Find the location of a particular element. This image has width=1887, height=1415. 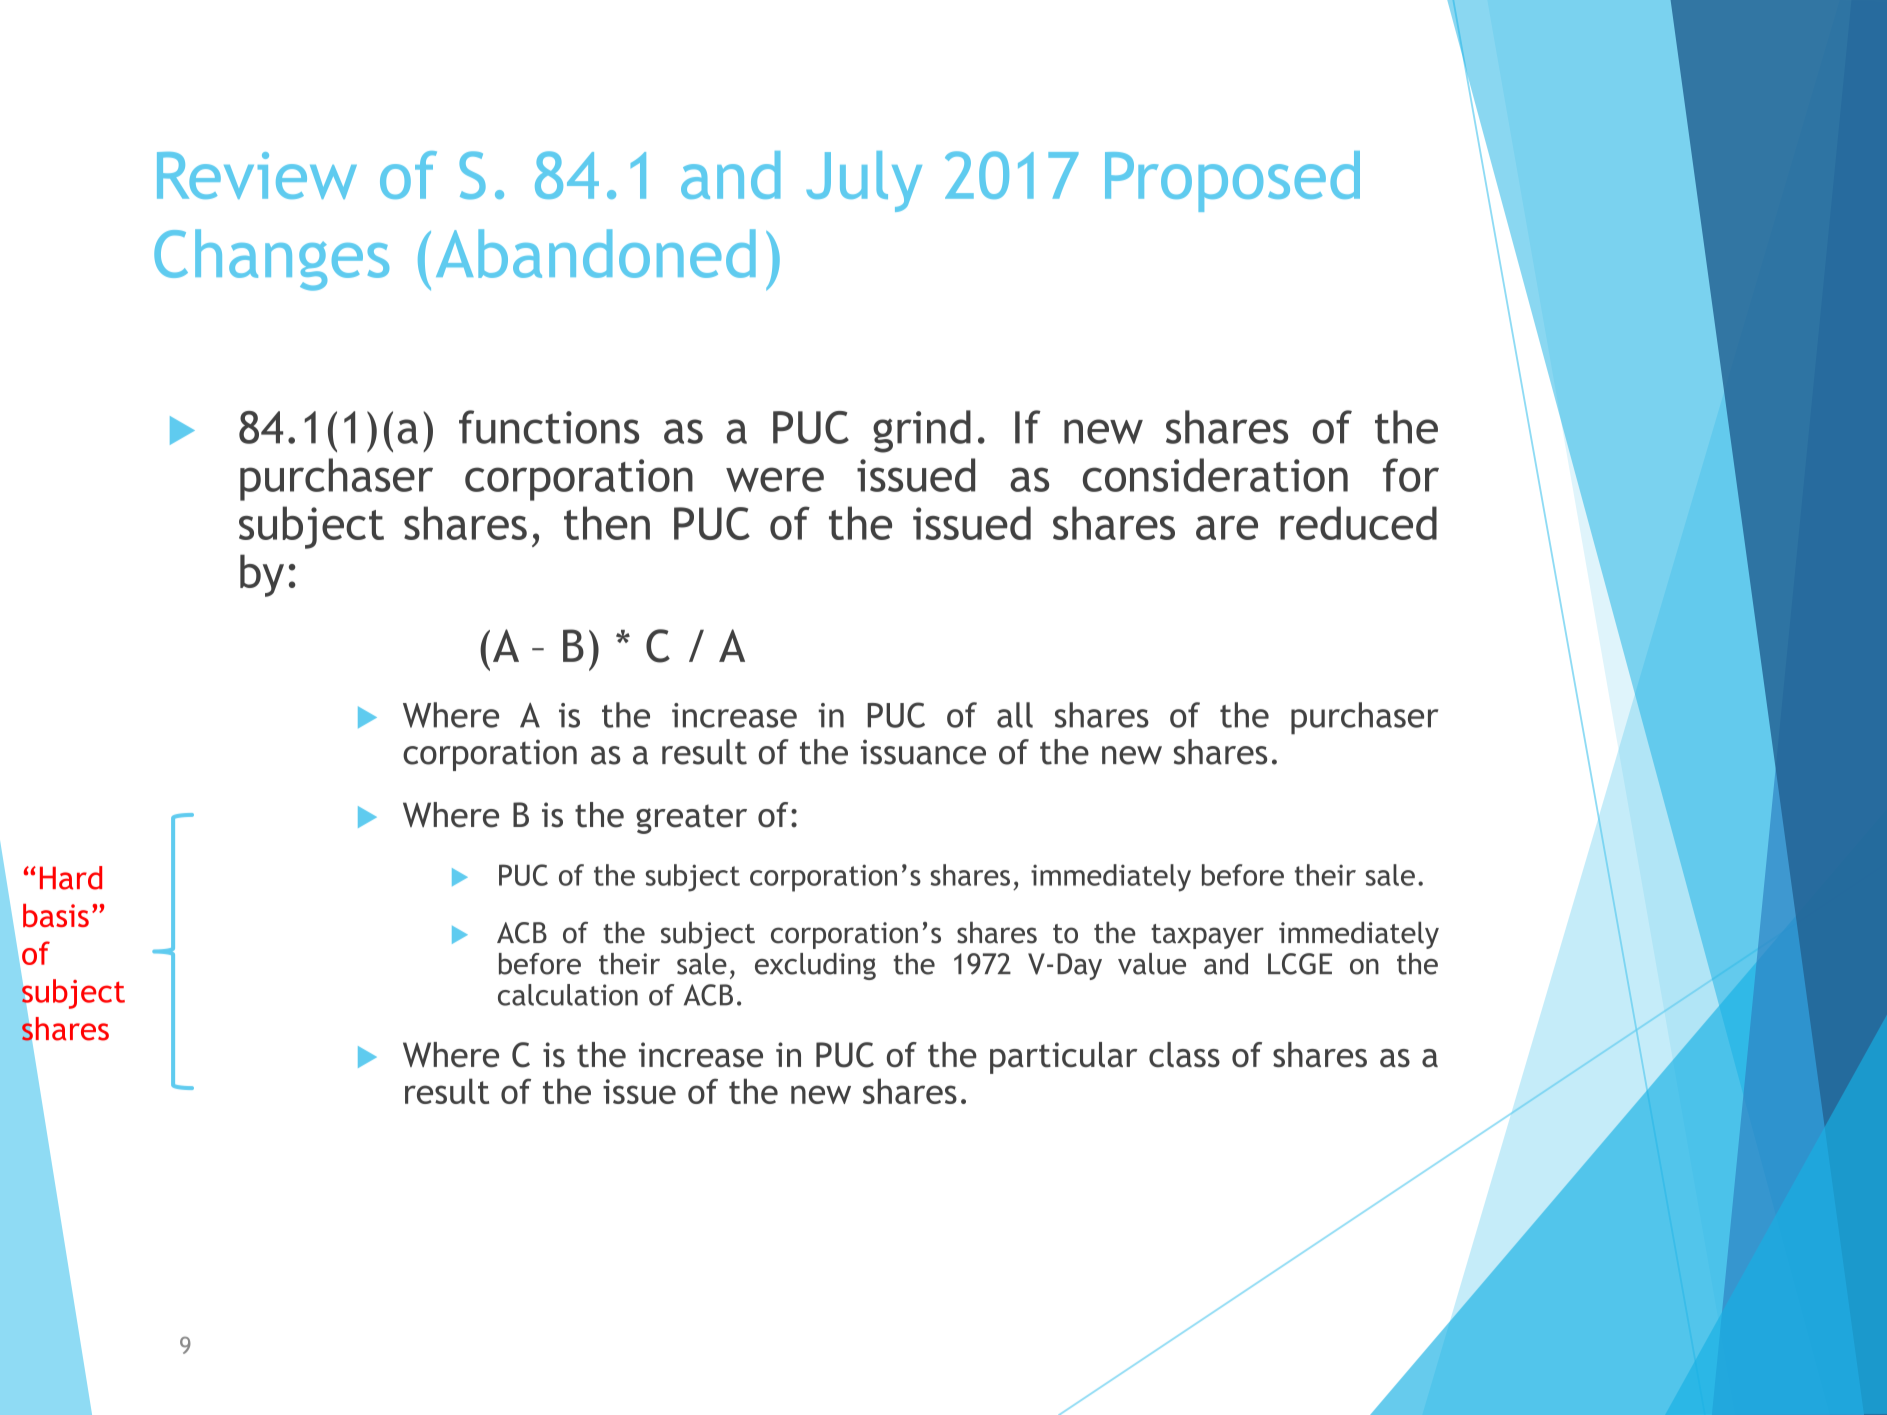

basis is located at coordinates (56, 915).
